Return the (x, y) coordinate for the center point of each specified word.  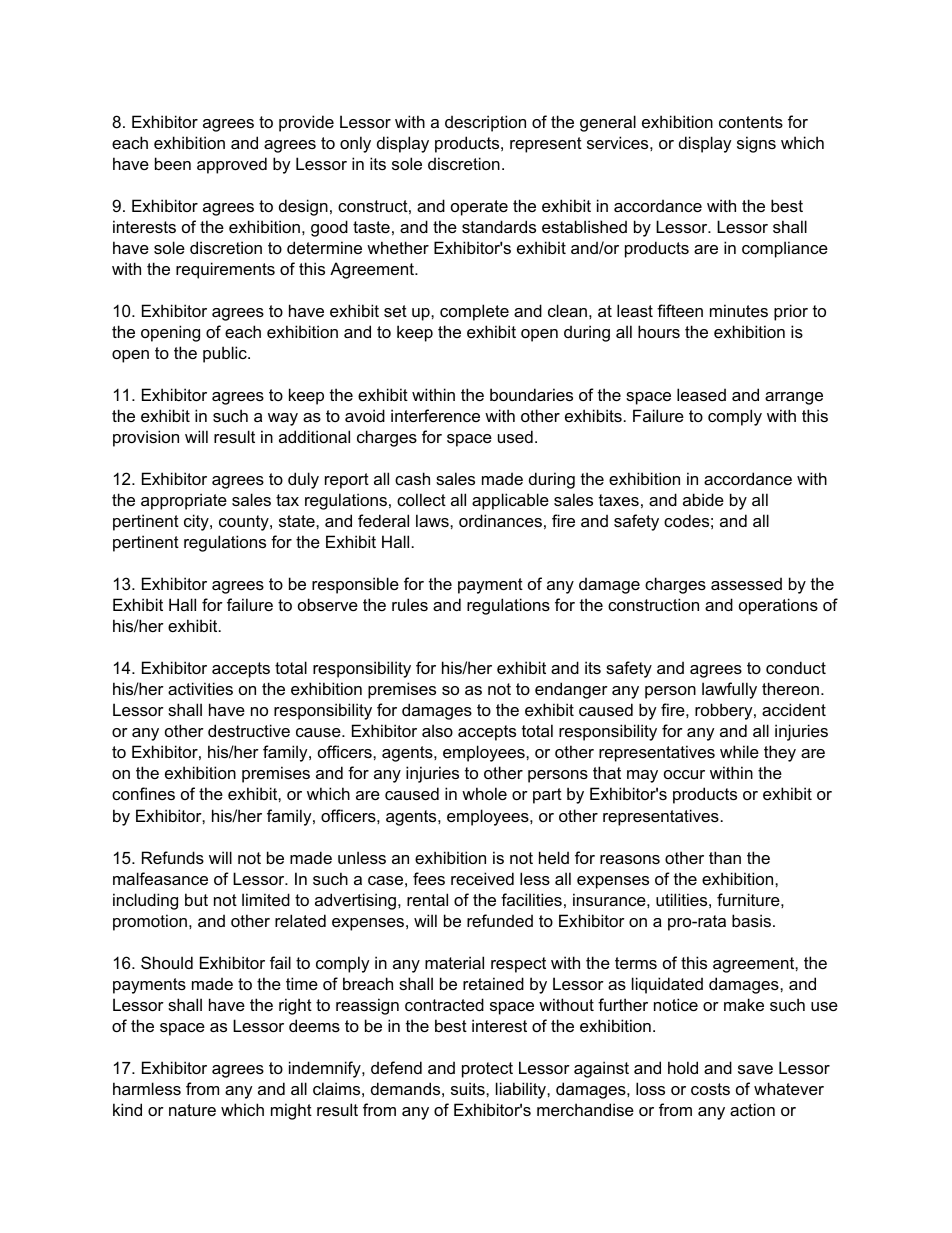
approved (232, 165)
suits (469, 1088)
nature (192, 1110)
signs (756, 144)
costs (710, 1089)
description (485, 123)
